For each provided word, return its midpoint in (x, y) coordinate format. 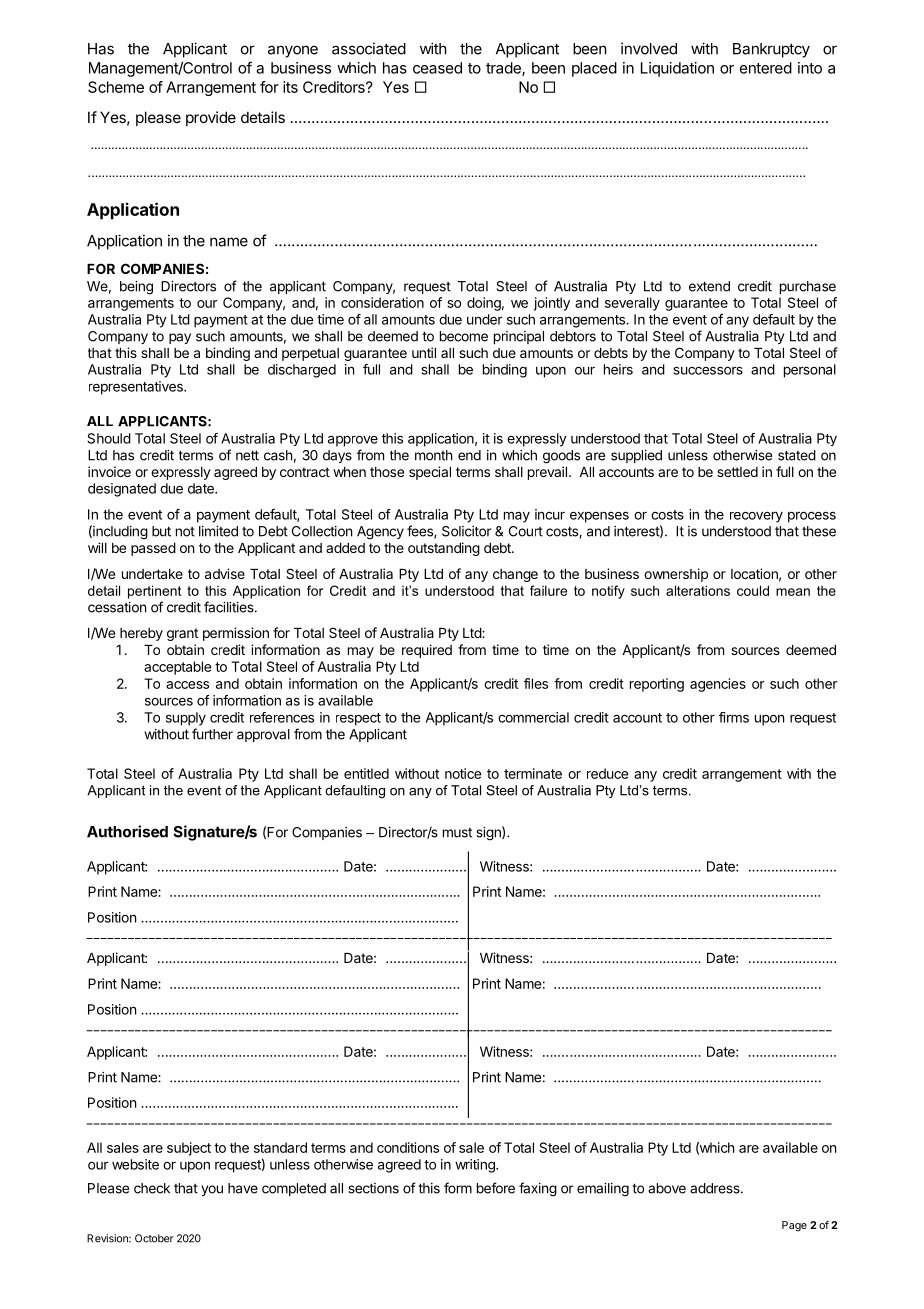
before (496, 1188)
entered (766, 68)
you (212, 1190)
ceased (437, 68)
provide (211, 118)
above (667, 1188)
